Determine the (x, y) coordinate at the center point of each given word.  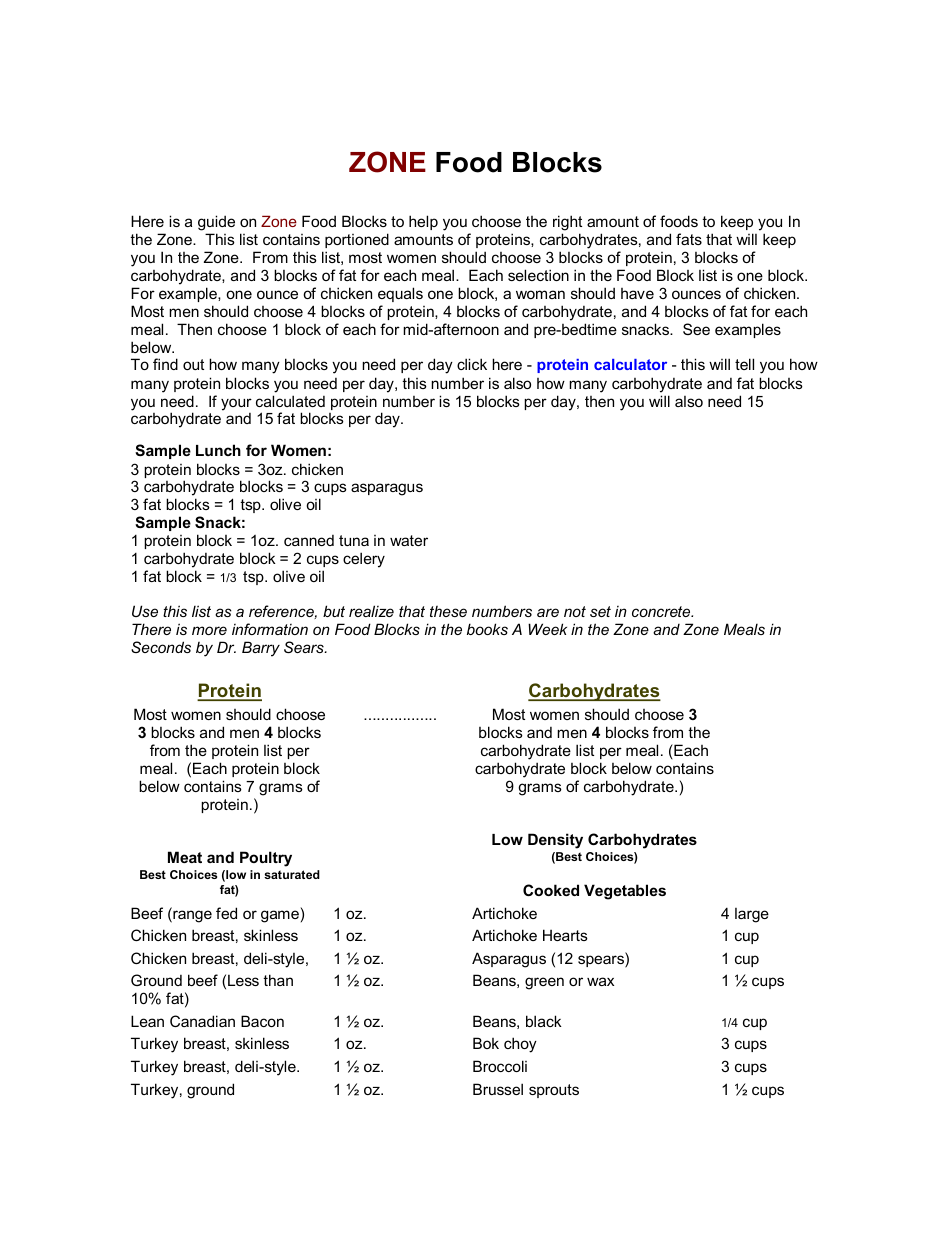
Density (555, 841)
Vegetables (625, 892)
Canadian (202, 1021)
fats (689, 239)
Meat (185, 857)
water (409, 540)
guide (216, 224)
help (423, 222)
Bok (486, 1043)
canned (309, 540)
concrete (662, 611)
